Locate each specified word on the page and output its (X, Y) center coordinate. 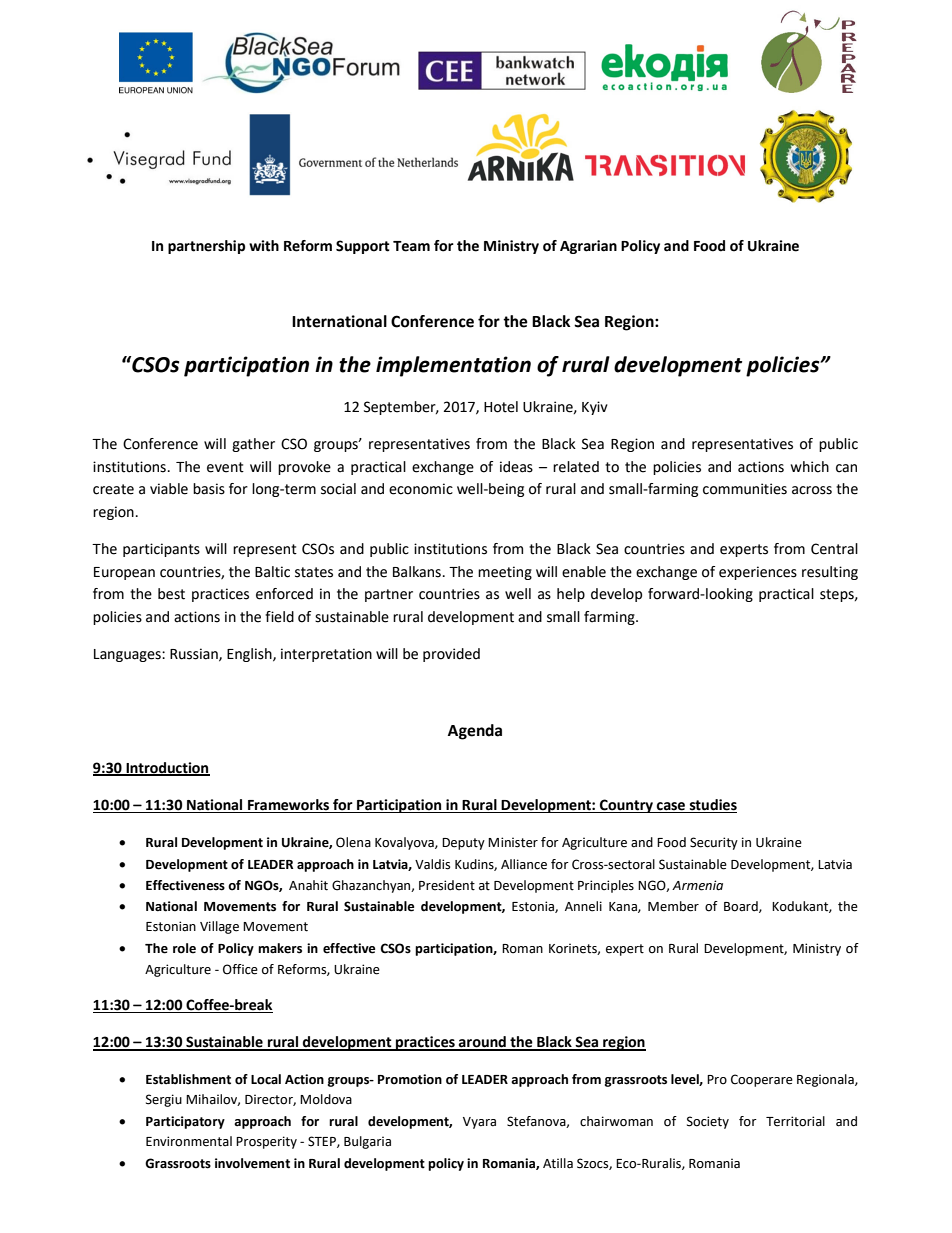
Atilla (558, 1163)
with (264, 246)
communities (745, 489)
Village (219, 927)
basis (209, 489)
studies (712, 806)
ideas (516, 467)
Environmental (189, 1141)
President (447, 885)
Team (411, 246)
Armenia (697, 885)
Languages (128, 655)
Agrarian (588, 247)
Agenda (475, 732)
